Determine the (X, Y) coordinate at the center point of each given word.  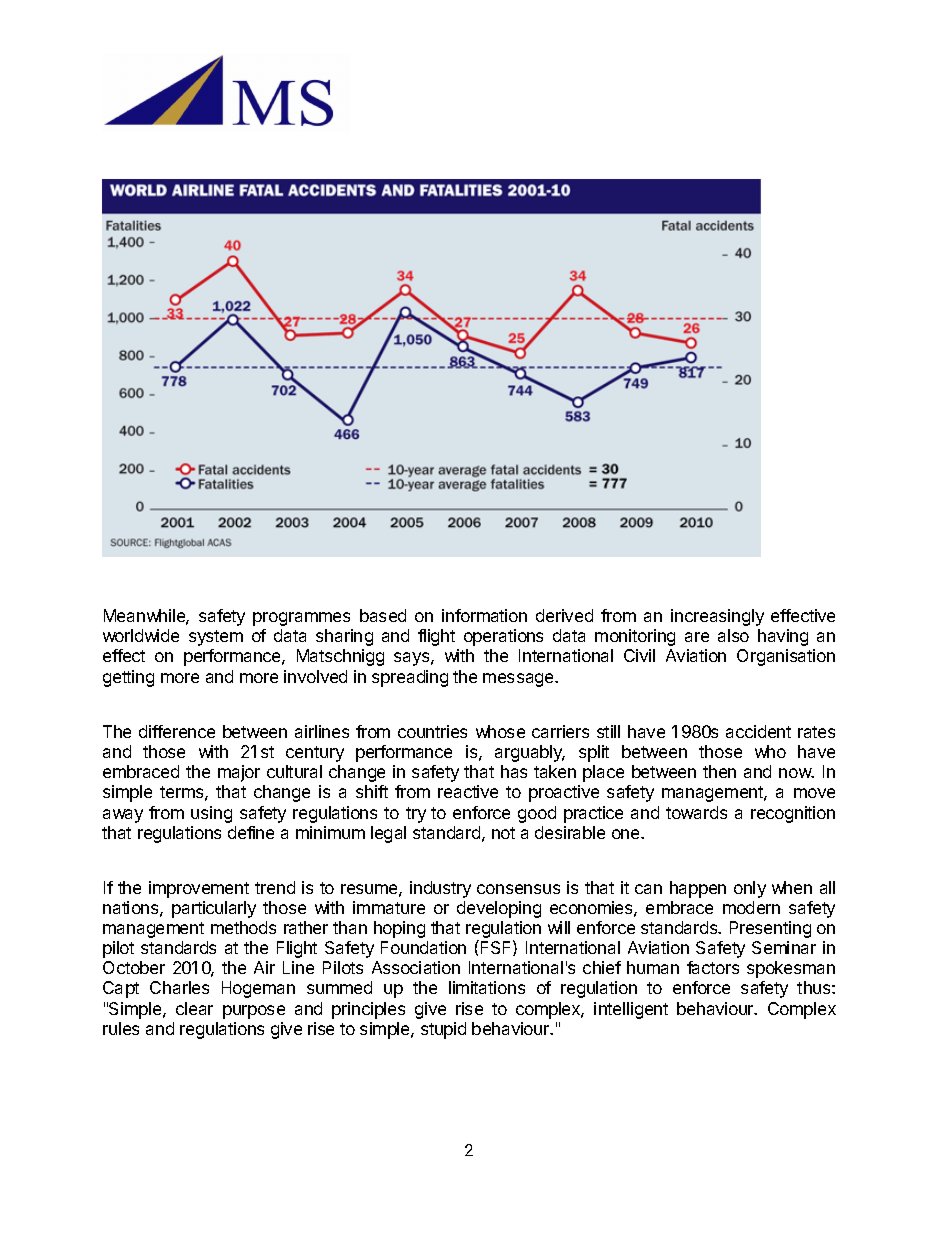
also (733, 635)
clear (194, 1008)
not (503, 833)
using (211, 814)
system (216, 638)
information (484, 615)
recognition (793, 814)
